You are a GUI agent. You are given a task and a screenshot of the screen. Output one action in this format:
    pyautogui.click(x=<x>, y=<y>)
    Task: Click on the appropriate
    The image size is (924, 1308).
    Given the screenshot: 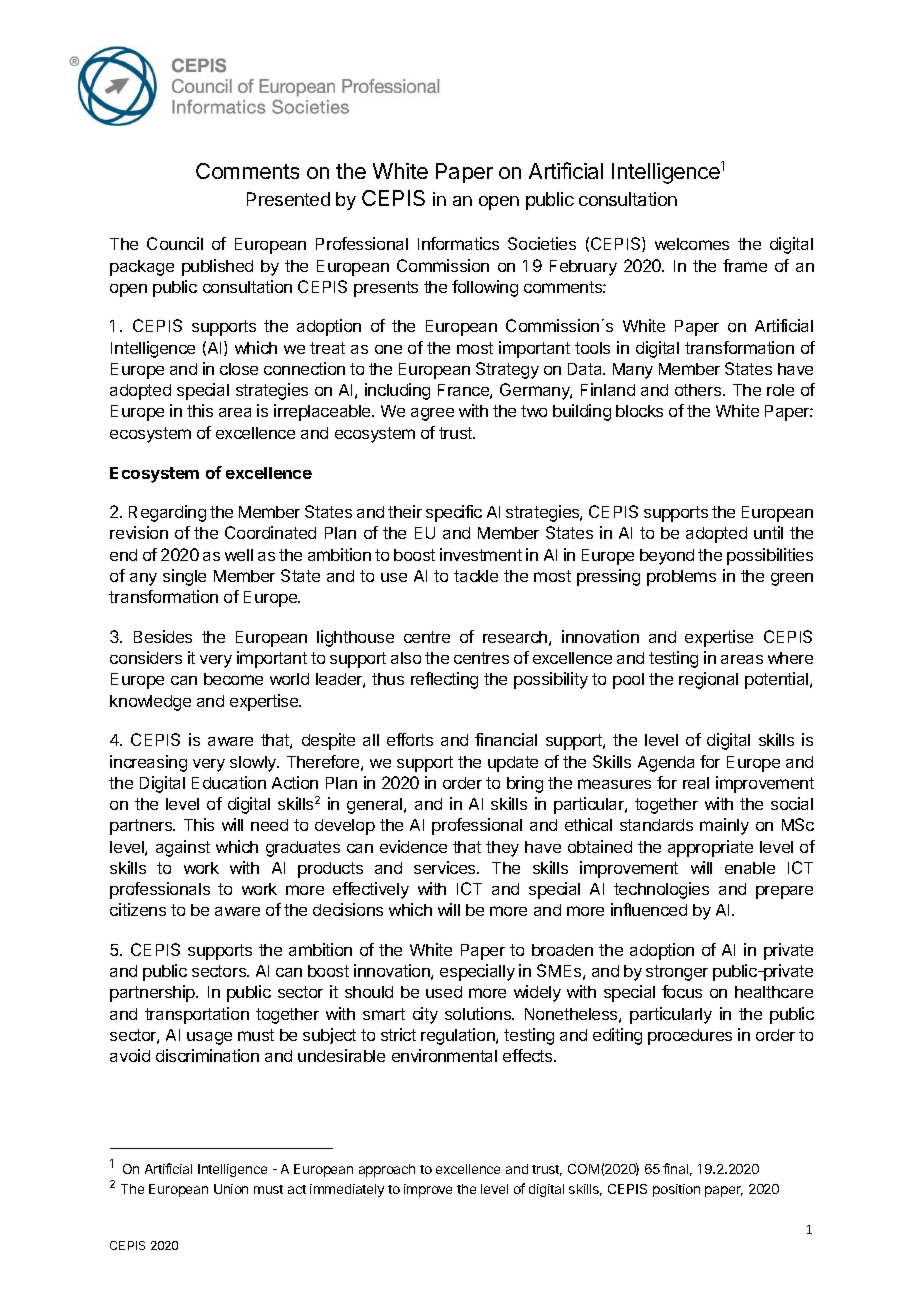 What is the action you would take?
    pyautogui.click(x=710, y=848)
